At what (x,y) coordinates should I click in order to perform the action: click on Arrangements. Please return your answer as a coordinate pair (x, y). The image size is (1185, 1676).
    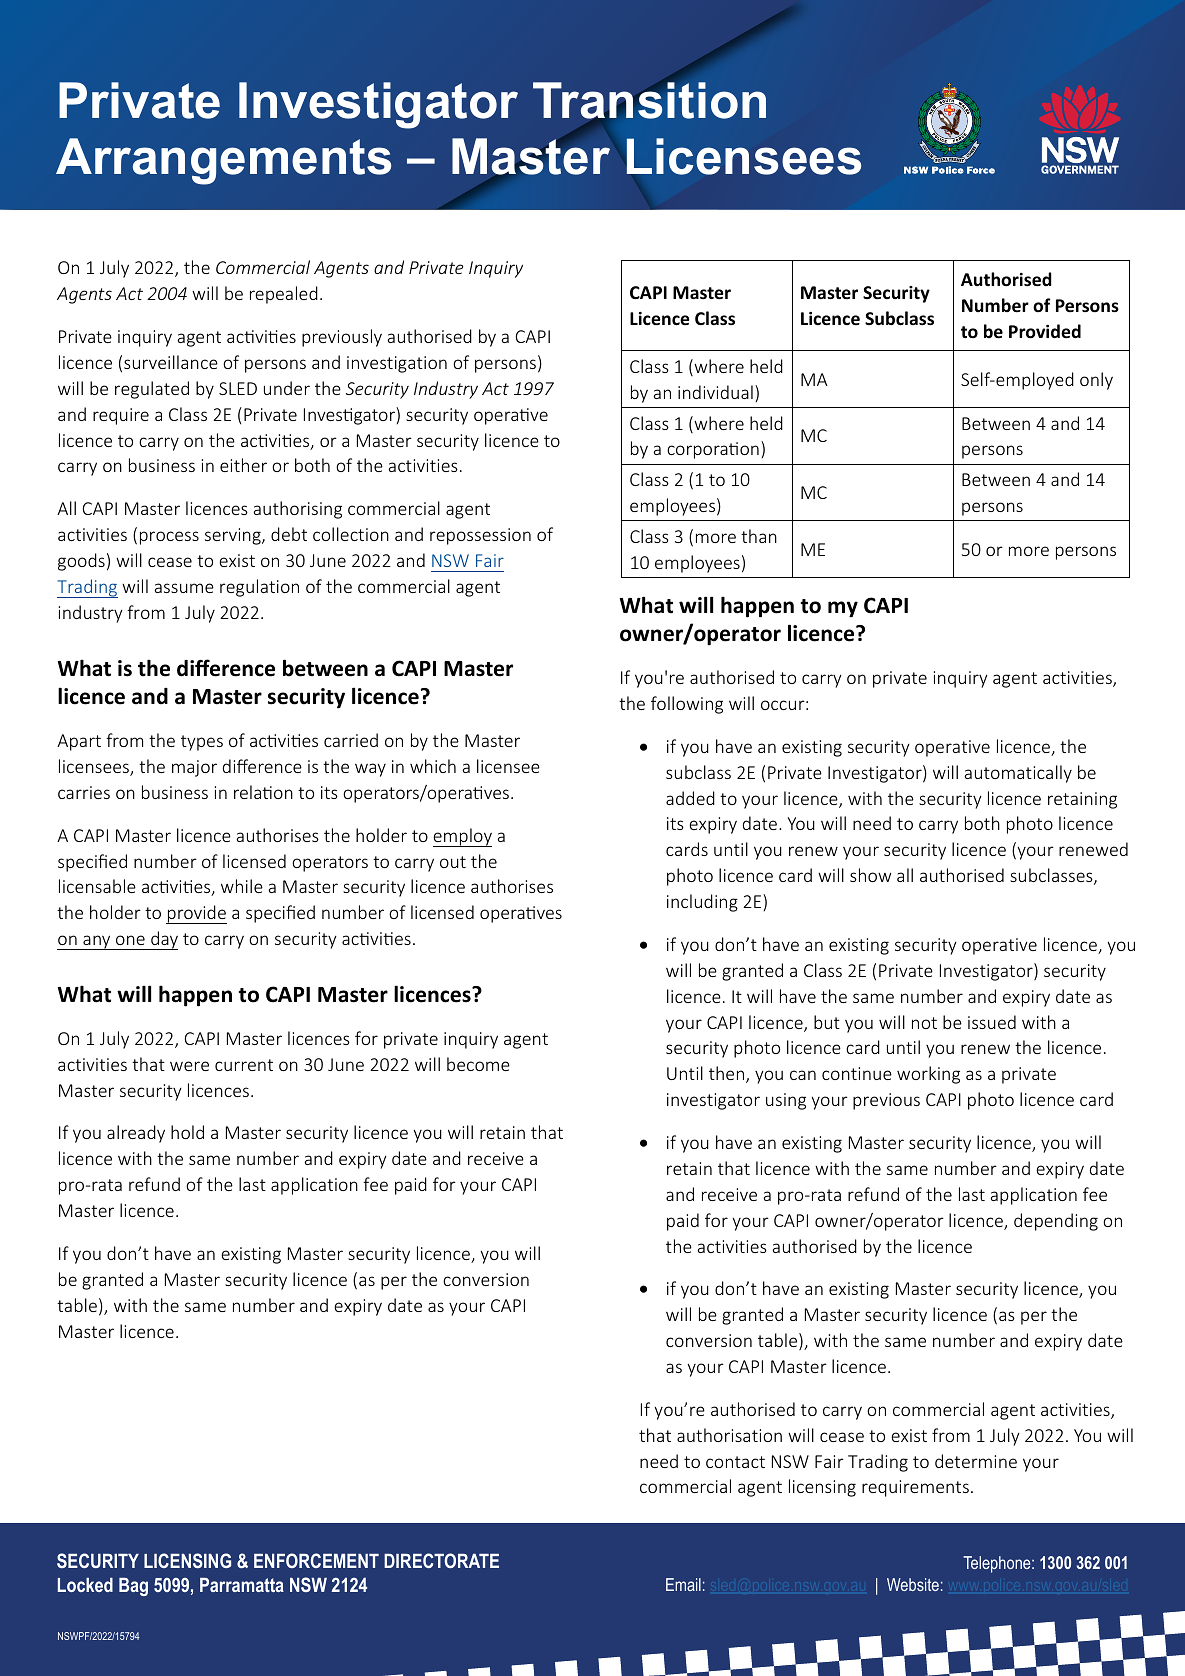
    Looking at the image, I should click on (223, 161).
